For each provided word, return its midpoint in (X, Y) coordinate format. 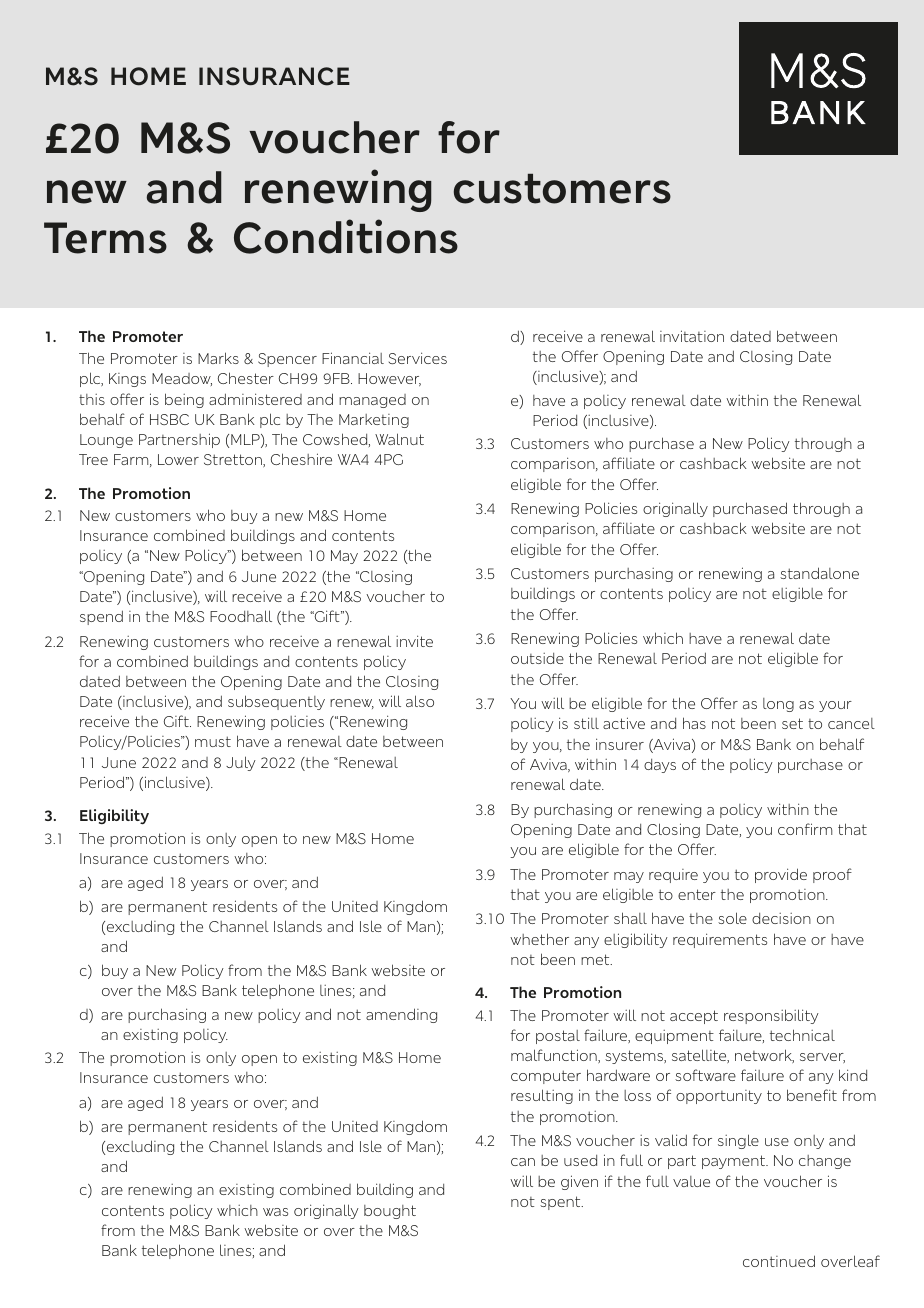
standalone (819, 573)
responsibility (771, 1016)
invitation (692, 336)
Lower (178, 459)
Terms (105, 238)
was (275, 1212)
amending (401, 1015)
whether (539, 939)
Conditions (346, 236)
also (420, 701)
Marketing (374, 421)
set (792, 723)
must (213, 741)
